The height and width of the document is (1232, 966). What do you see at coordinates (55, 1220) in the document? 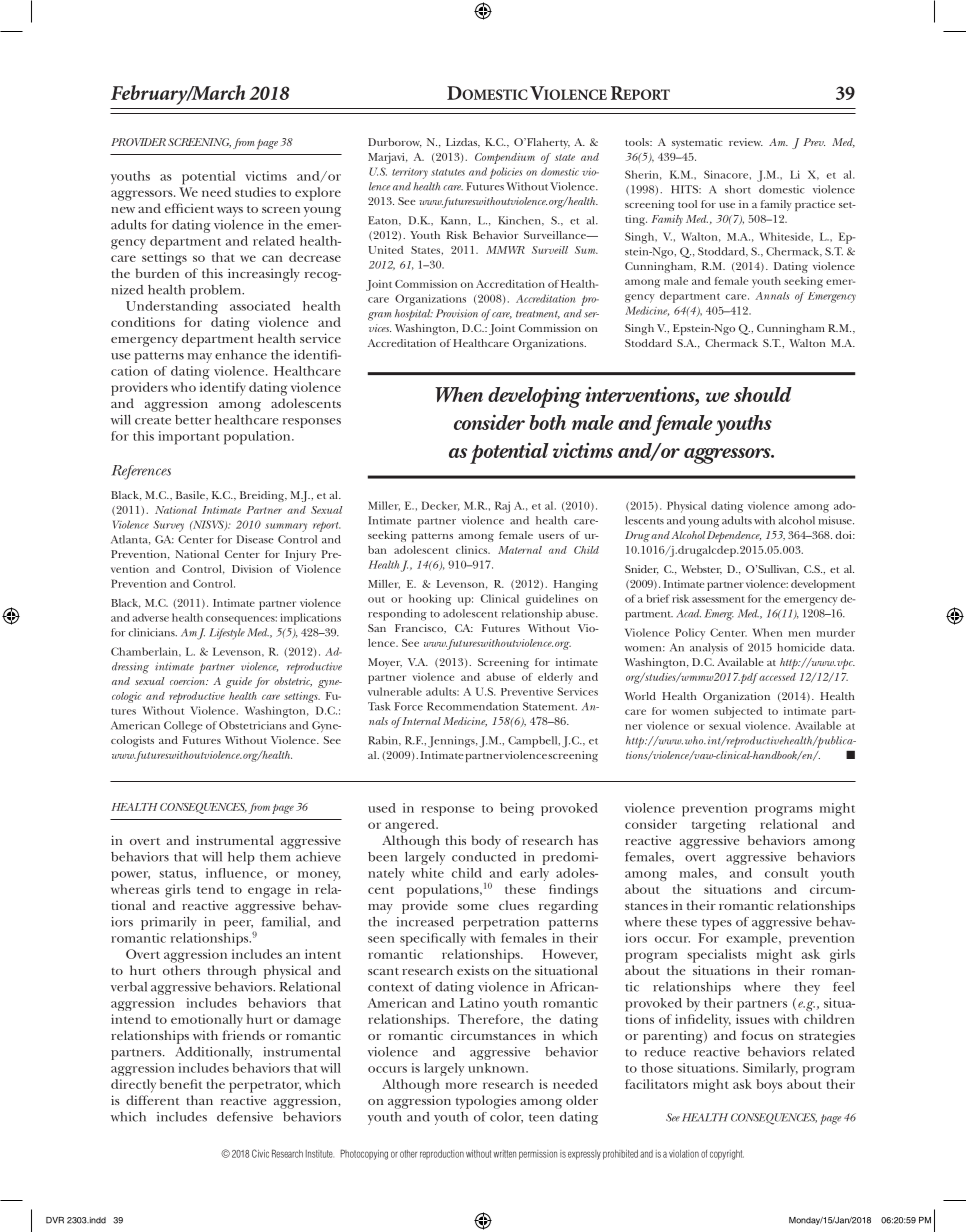
I see `DVR` at bounding box center [55, 1220].
